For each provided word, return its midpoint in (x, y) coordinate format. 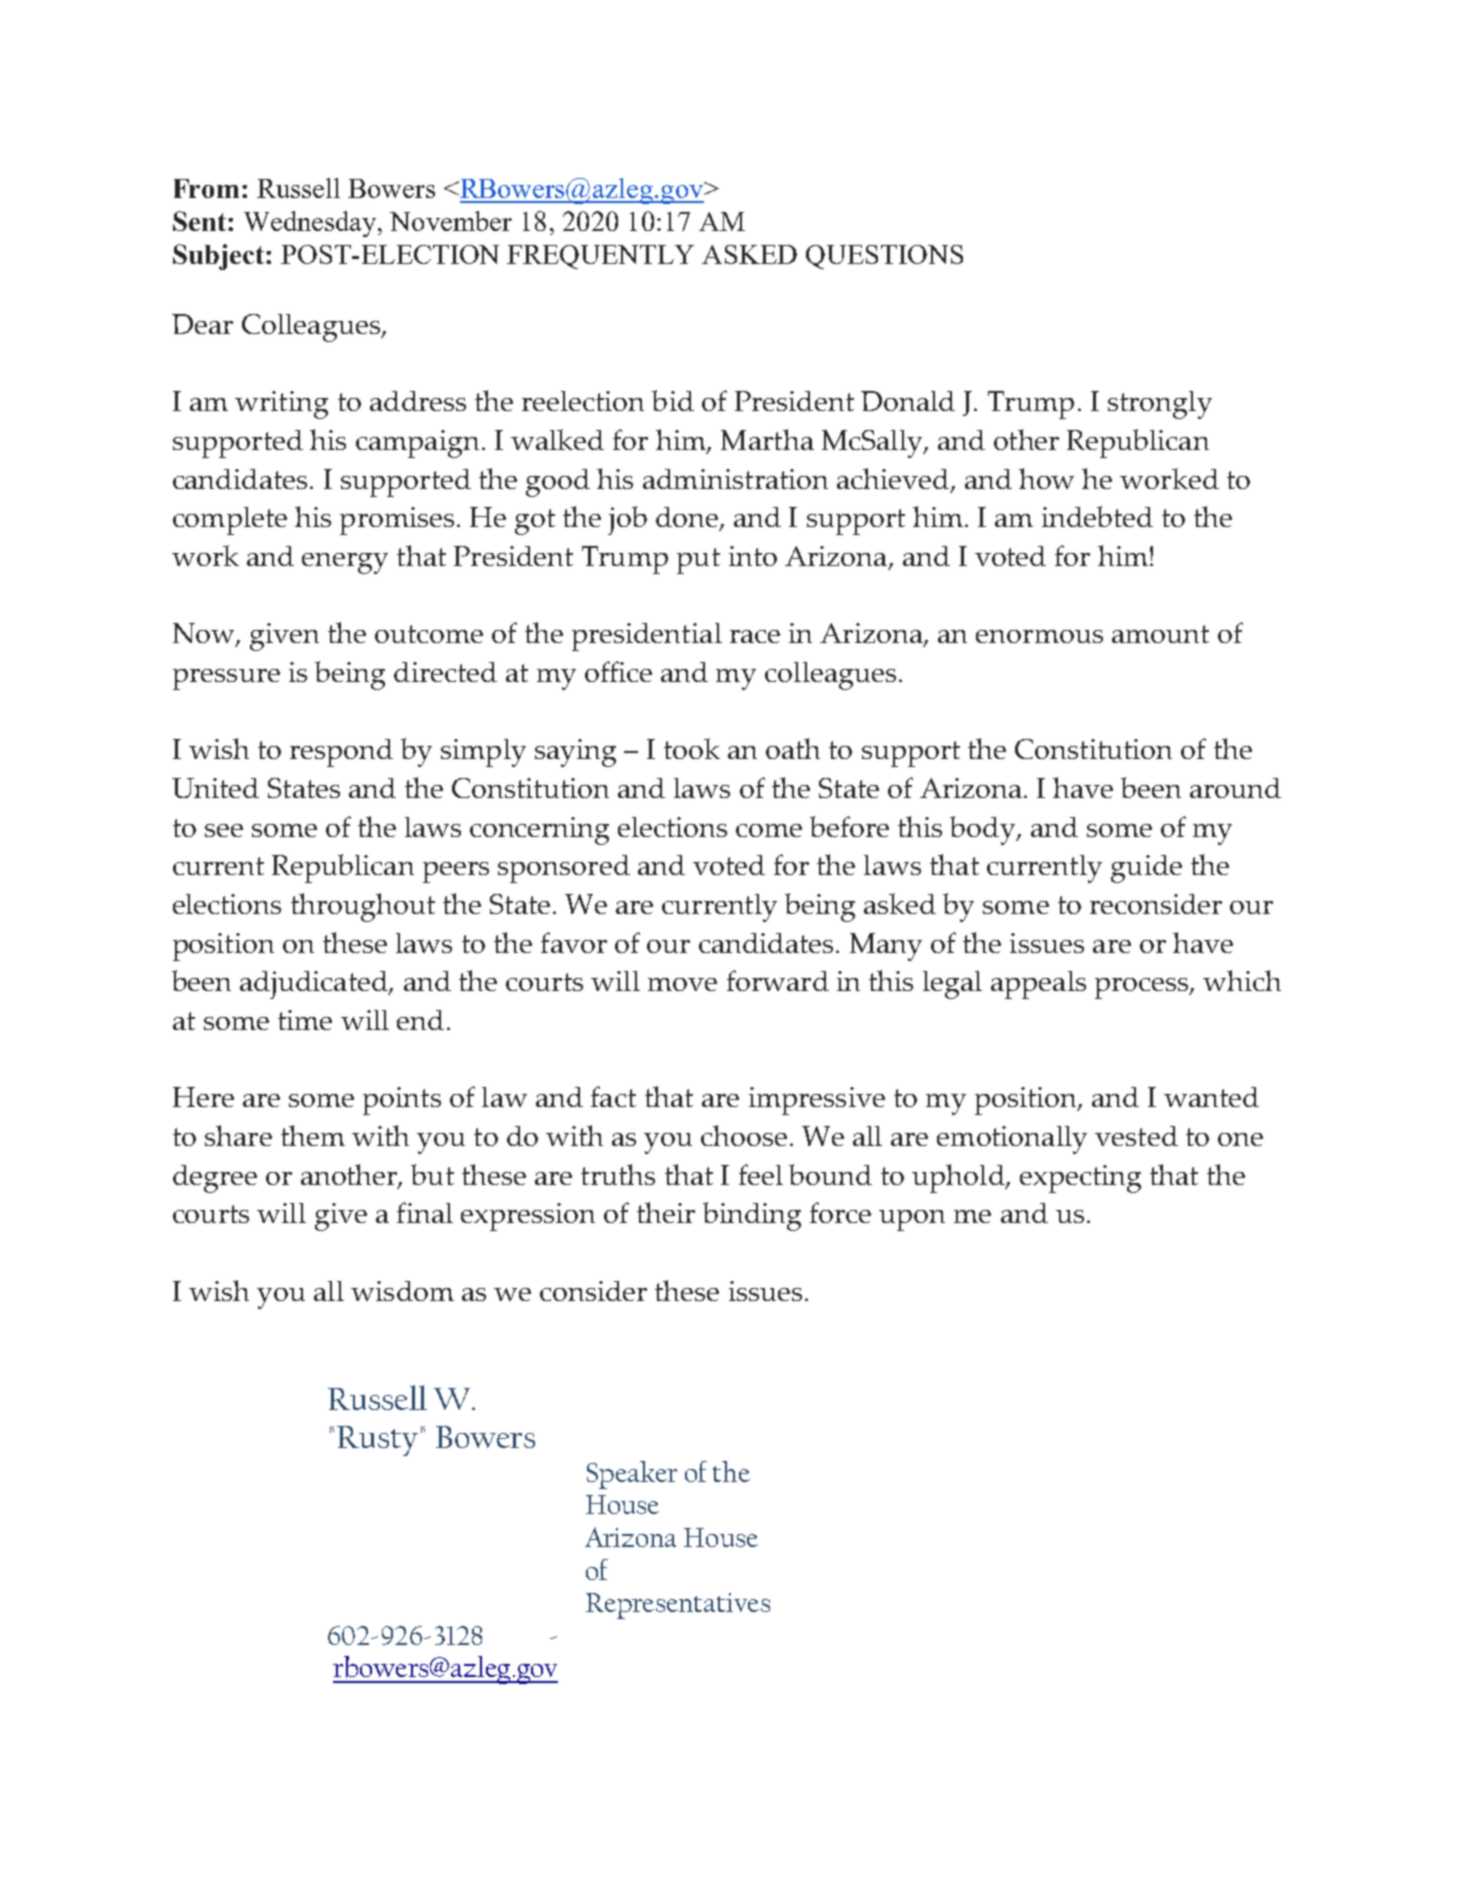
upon (912, 1220)
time (305, 1020)
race (755, 636)
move (682, 984)
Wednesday (311, 224)
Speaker (632, 1475)
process (1143, 988)
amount (1160, 634)
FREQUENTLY (600, 257)
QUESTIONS (884, 257)
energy (345, 563)
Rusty (377, 1441)
